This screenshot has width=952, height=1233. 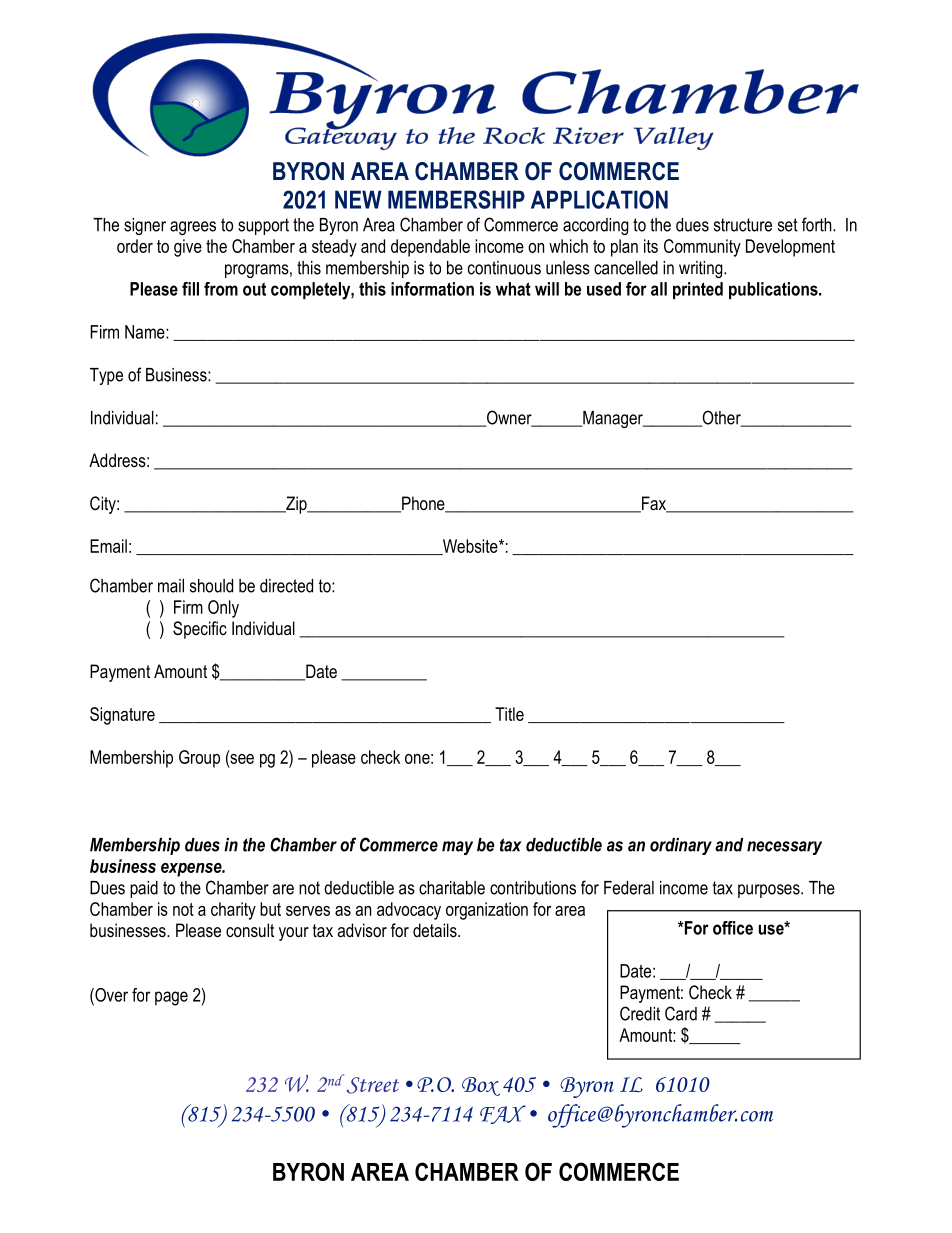 What do you see at coordinates (430, 248) in the screenshot?
I see `dependable` at bounding box center [430, 248].
